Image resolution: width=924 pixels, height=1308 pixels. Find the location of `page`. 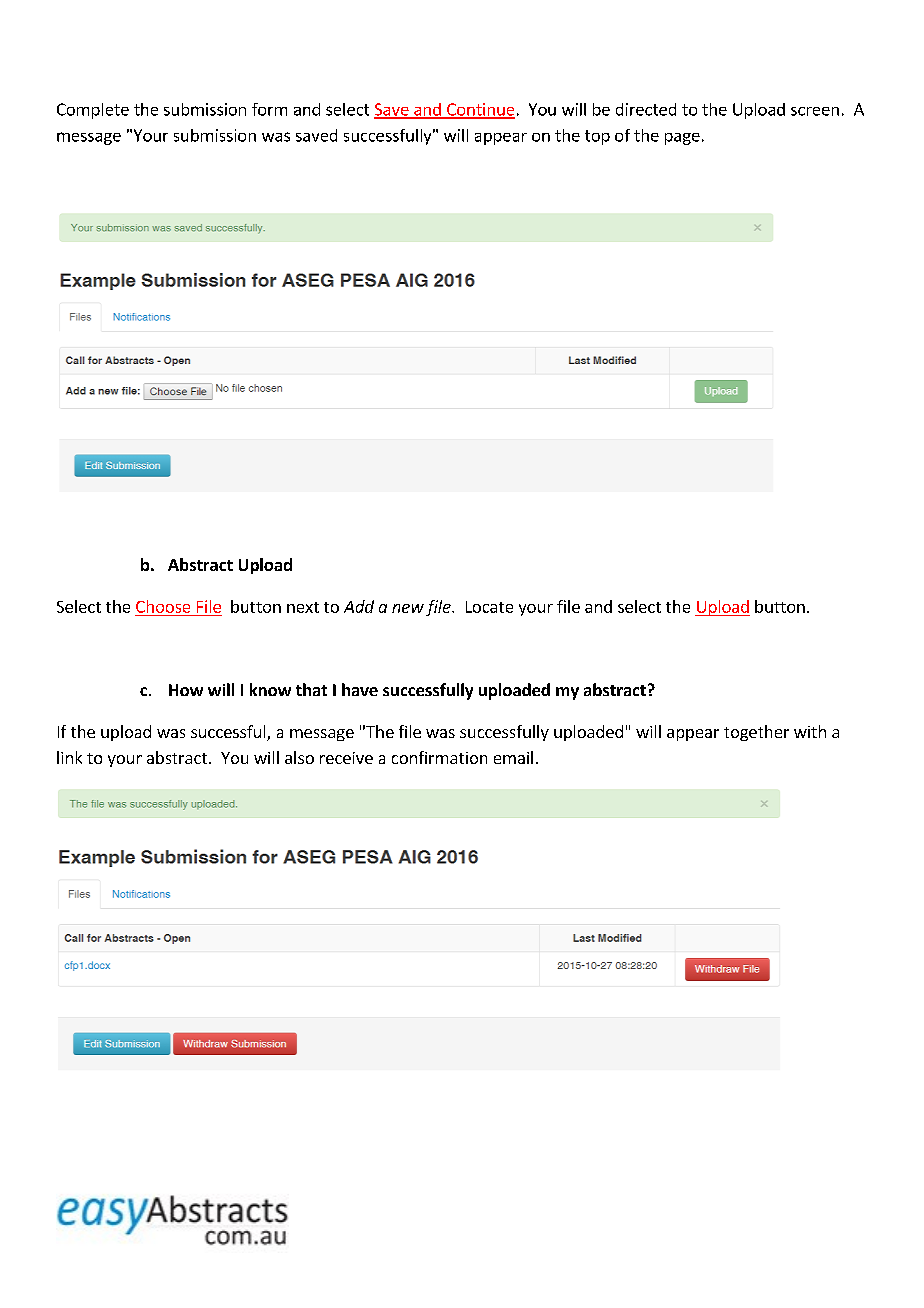

page is located at coordinates (682, 139).
